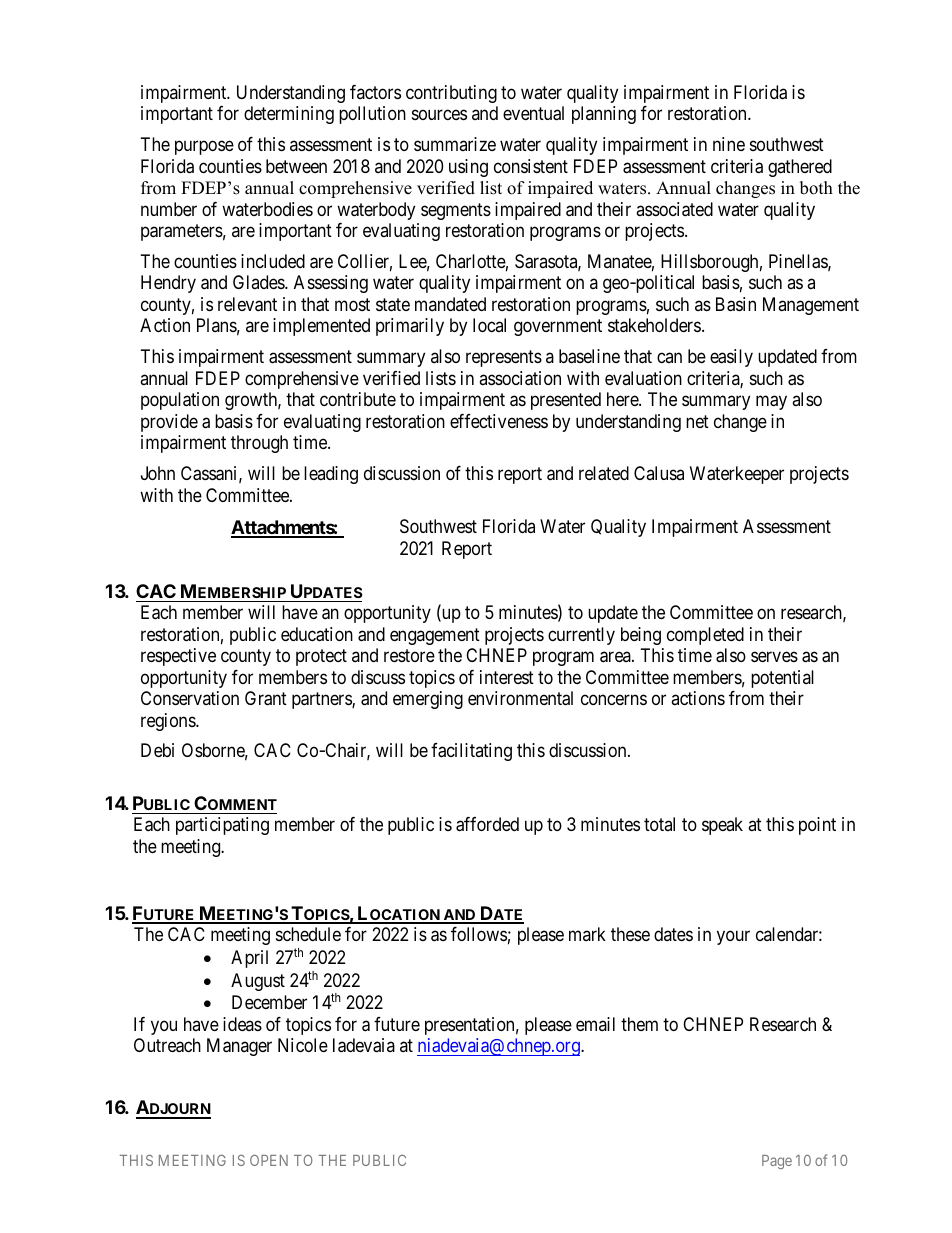  I want to click on Page, so click(777, 1162).
